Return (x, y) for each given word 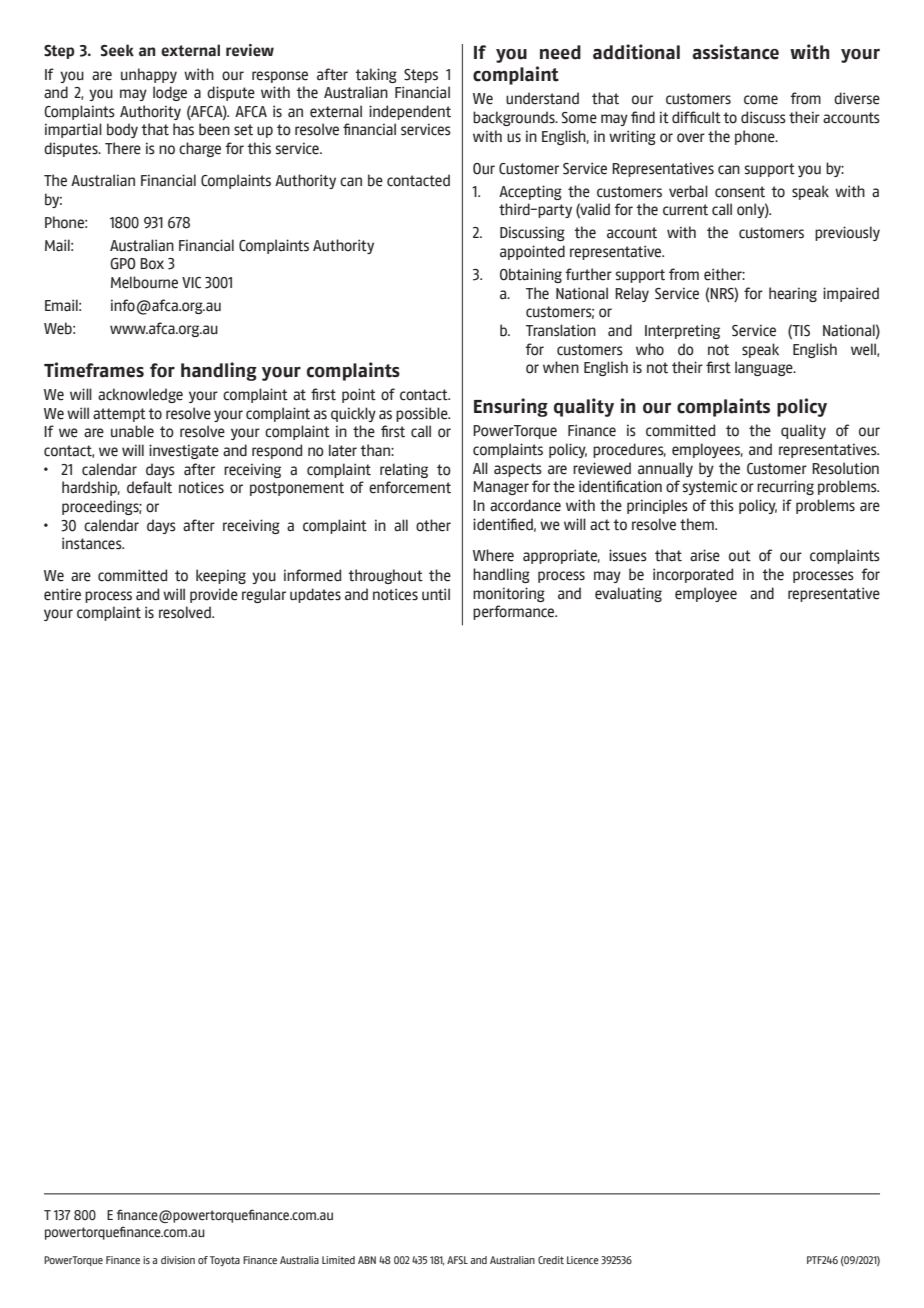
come (761, 100)
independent (410, 112)
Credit (551, 1260)
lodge (170, 93)
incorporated (693, 575)
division (178, 1260)
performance (515, 612)
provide (214, 595)
